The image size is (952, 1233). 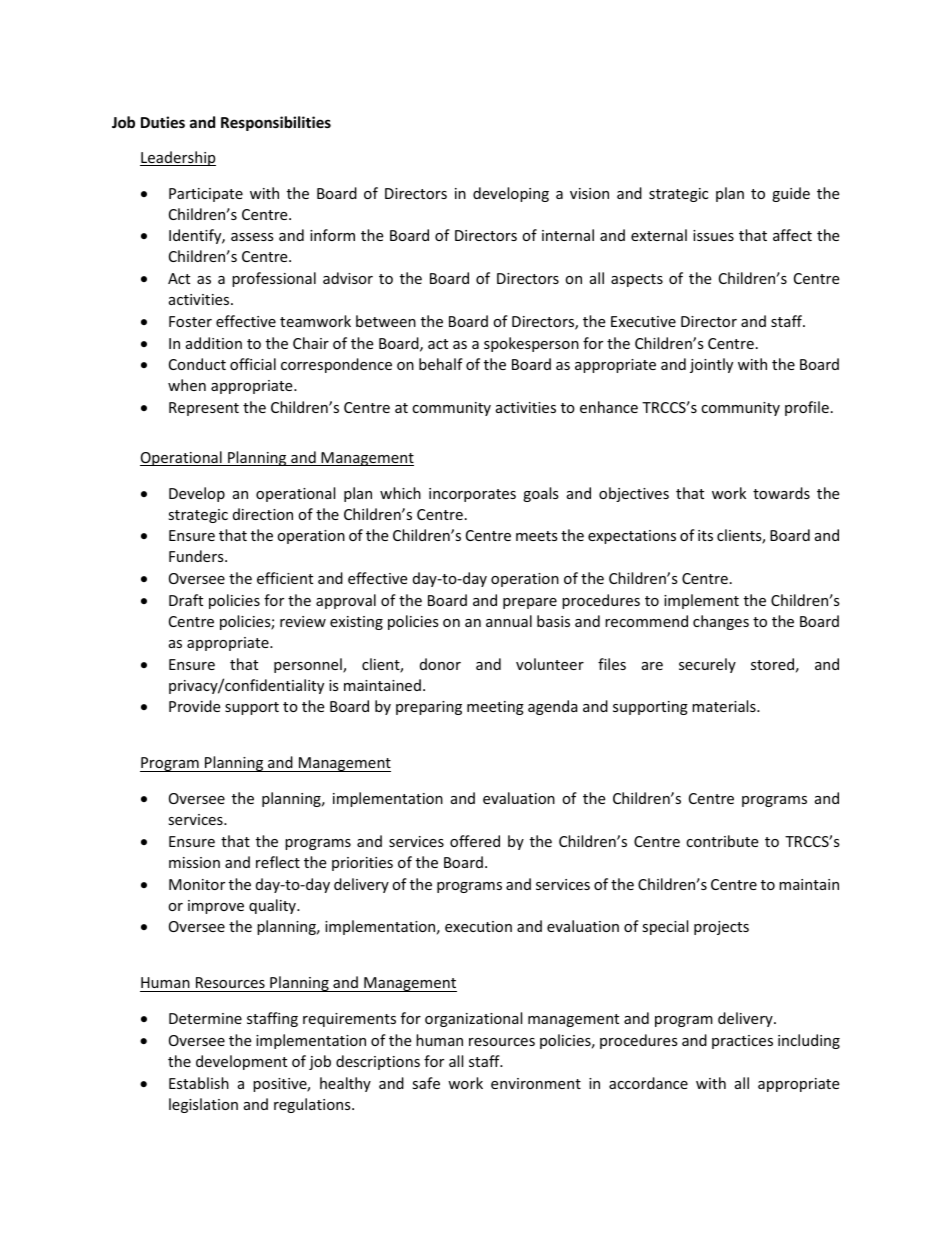 I want to click on Responsibilities, so click(x=276, y=123).
